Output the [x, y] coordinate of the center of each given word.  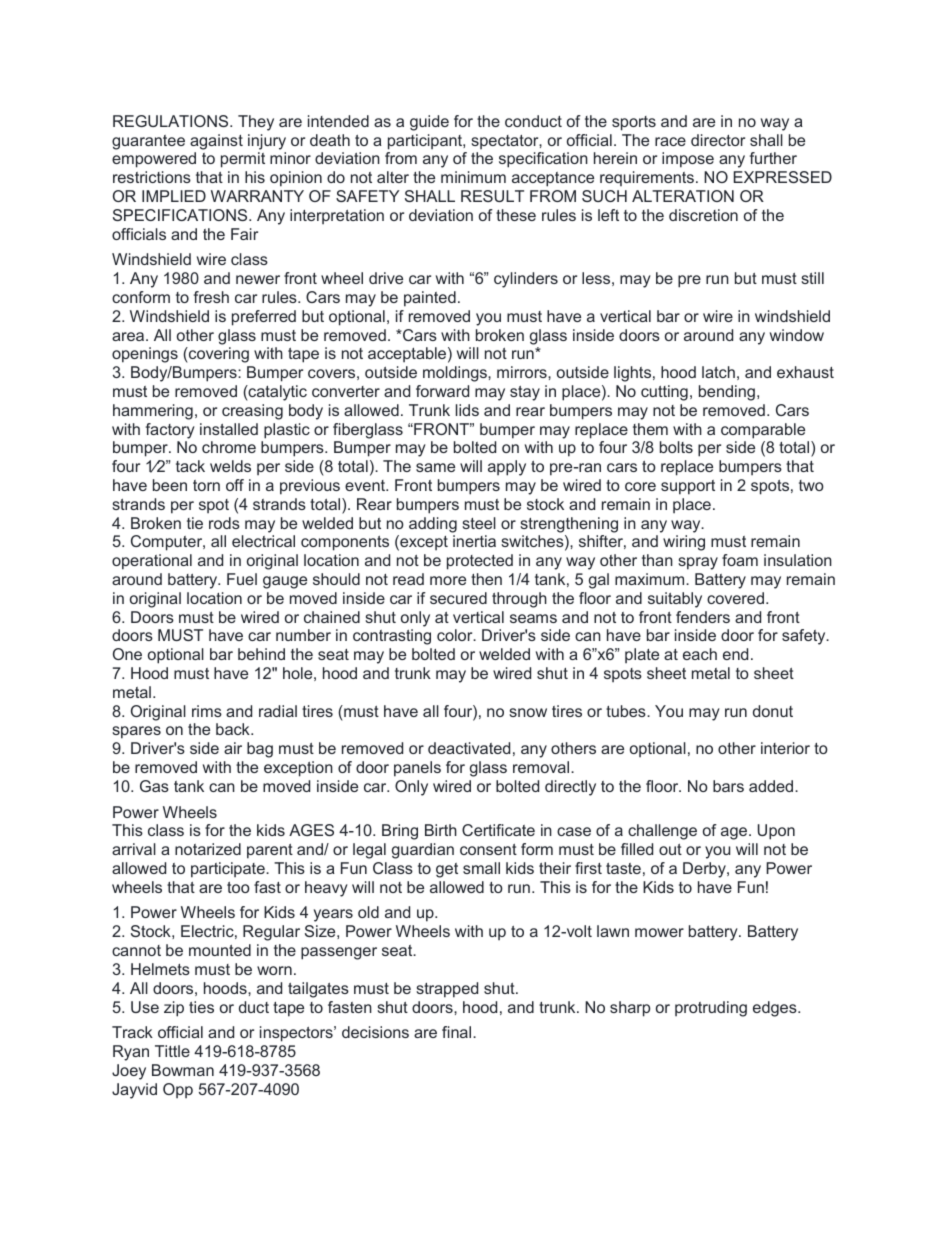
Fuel [242, 579]
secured [458, 598]
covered [735, 598]
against [216, 142]
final [456, 1032]
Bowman [183, 1070]
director [718, 140]
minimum [473, 177]
